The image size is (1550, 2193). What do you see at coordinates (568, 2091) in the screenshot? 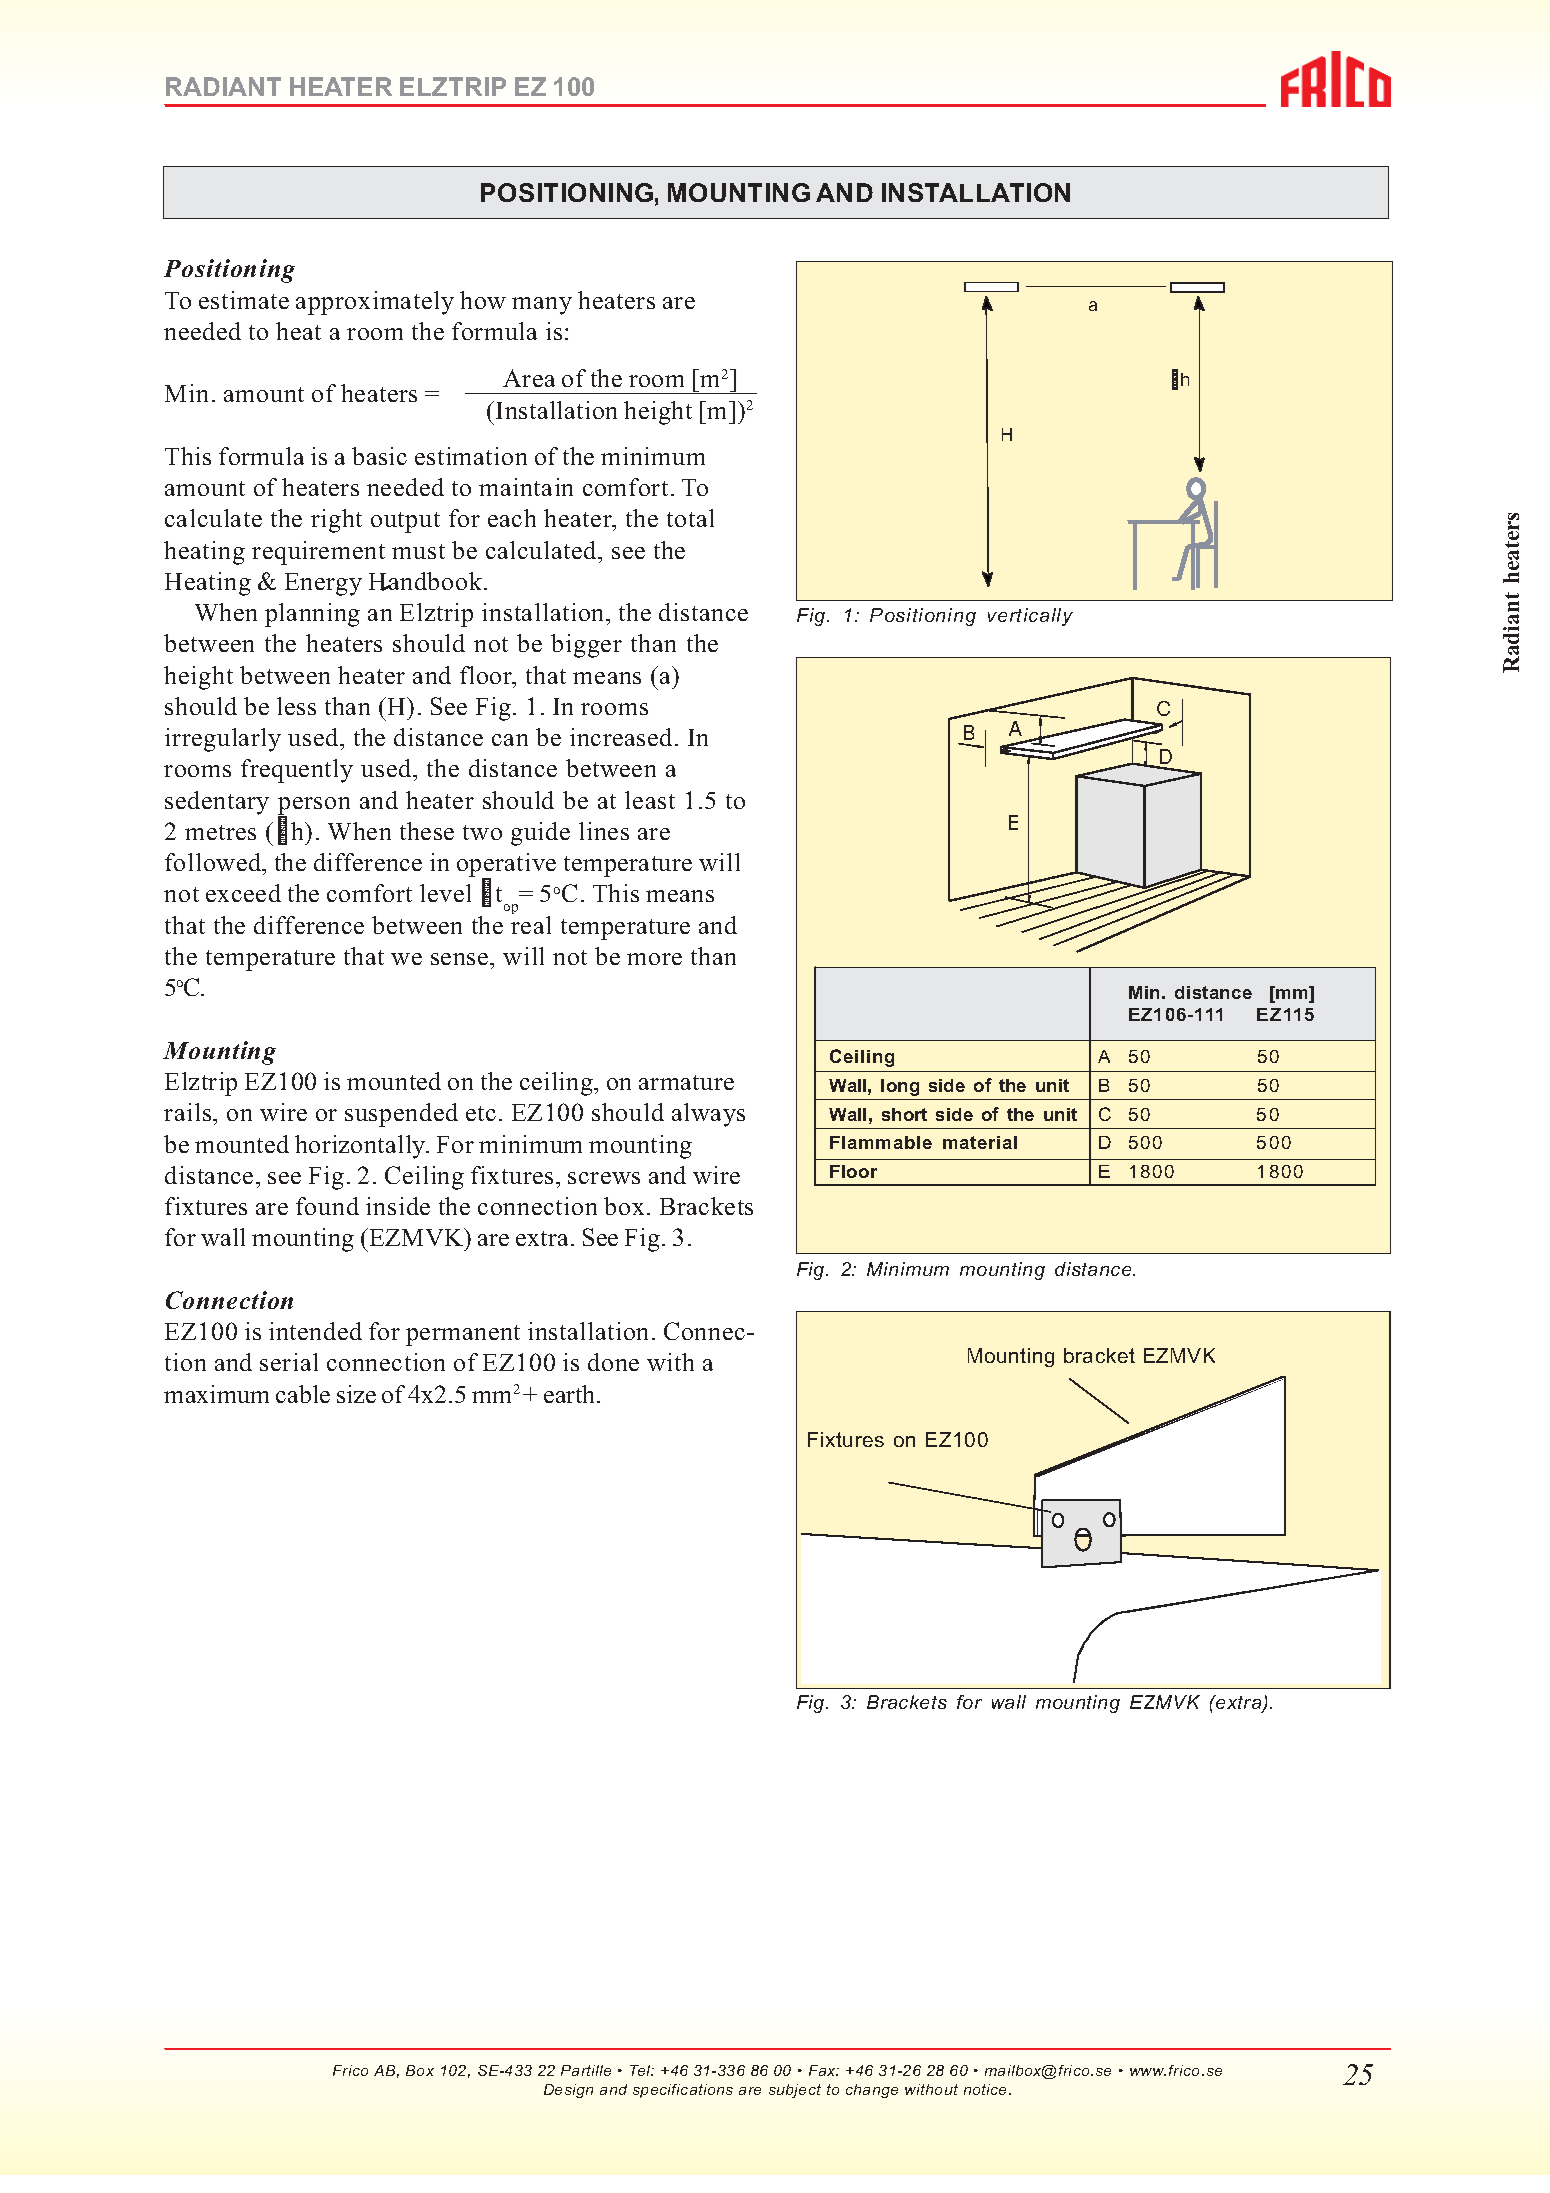
I see `Design` at bounding box center [568, 2091].
